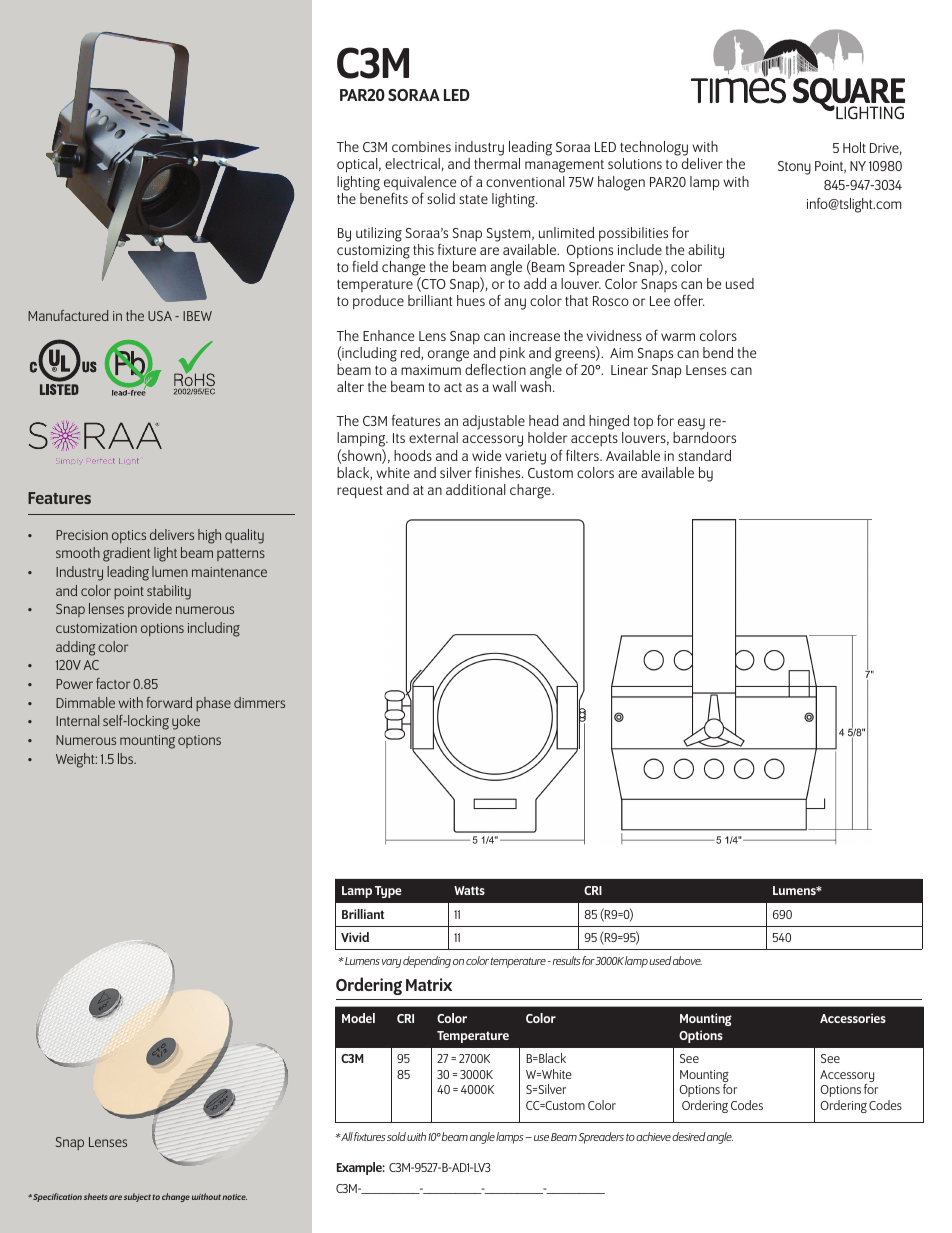 This screenshot has height=1233, width=952. Describe the element at coordinates (794, 168) in the screenshot. I see `Stony` at that location.
